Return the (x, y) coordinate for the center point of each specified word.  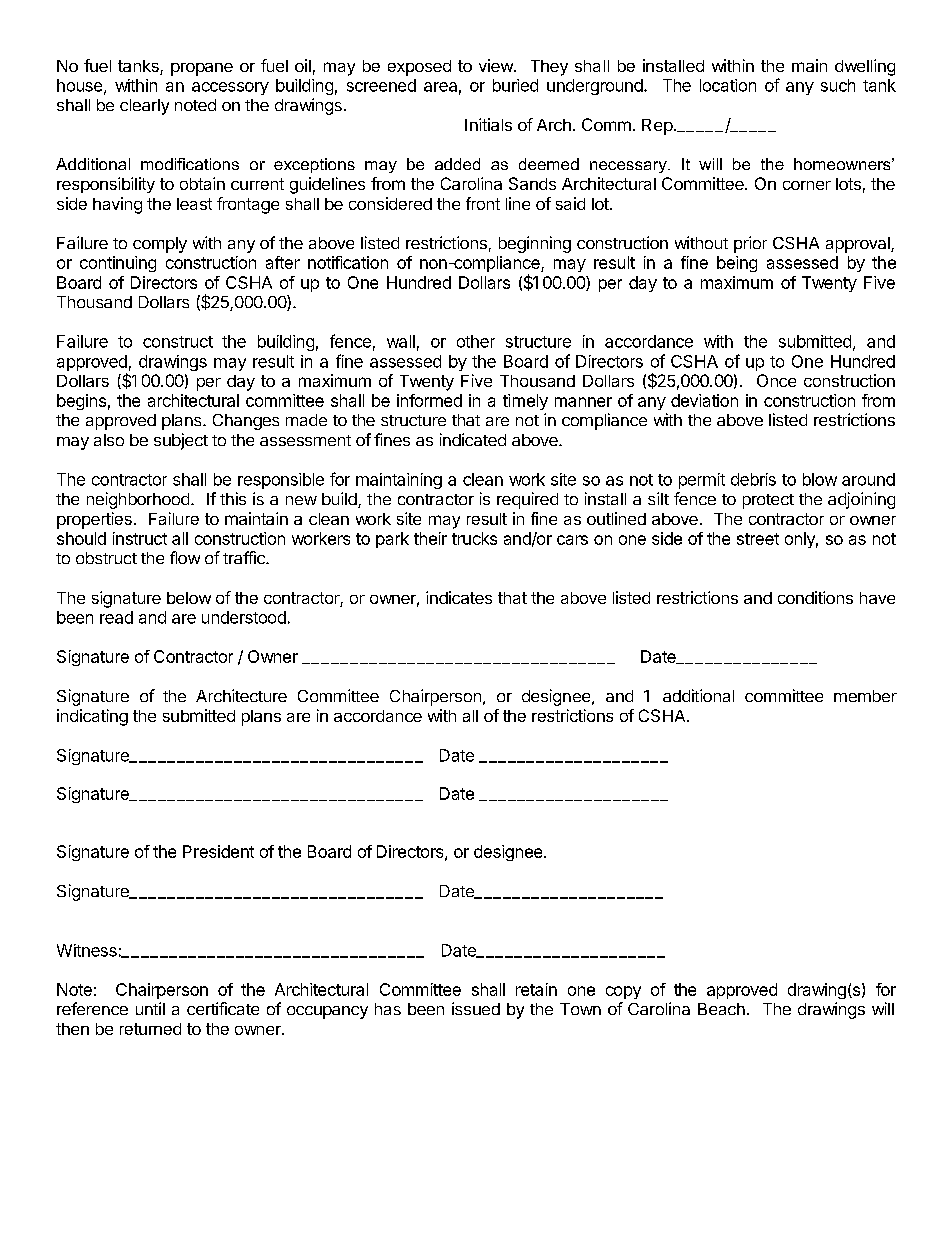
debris (753, 479)
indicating (92, 717)
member (865, 696)
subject (181, 441)
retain (536, 989)
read (116, 617)
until (150, 1008)
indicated (473, 439)
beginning (535, 244)
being (737, 264)
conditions (815, 597)
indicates (459, 597)
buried (515, 85)
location (728, 85)
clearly (144, 107)
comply (160, 245)
